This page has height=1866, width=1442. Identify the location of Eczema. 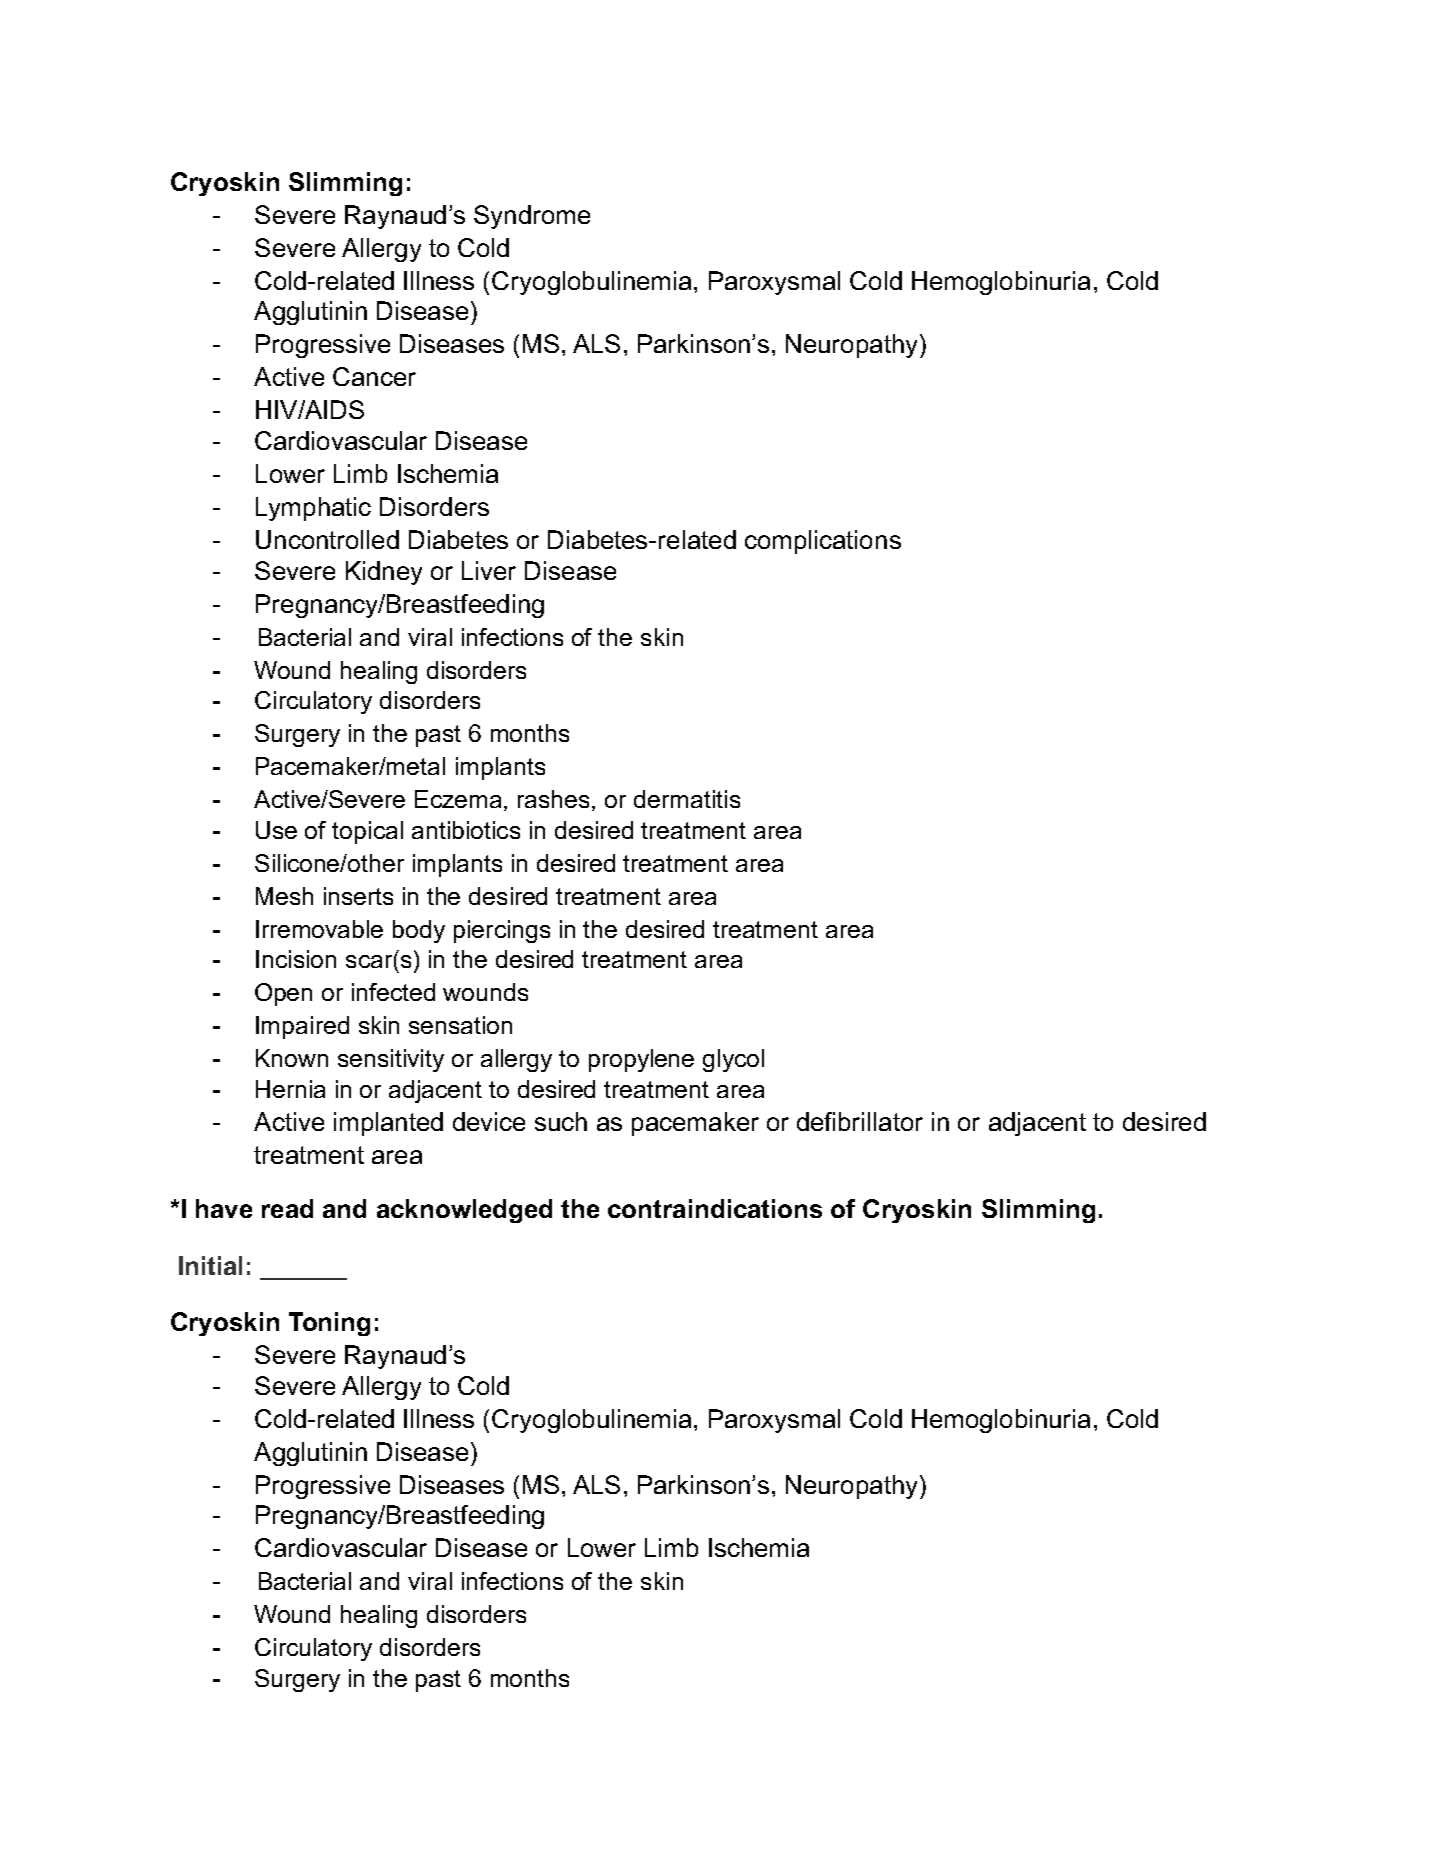
(460, 800).
